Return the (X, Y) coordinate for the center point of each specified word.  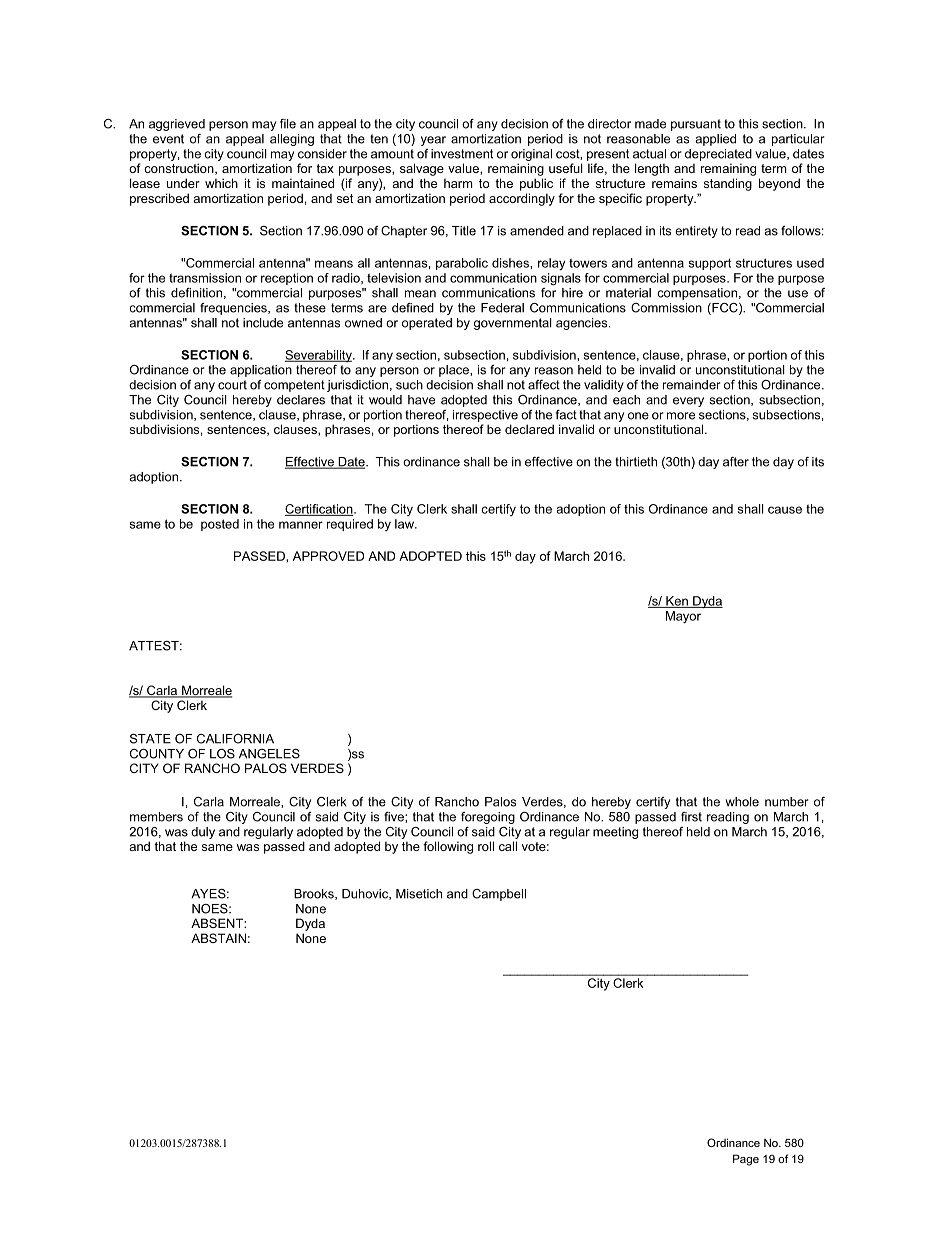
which (221, 183)
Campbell (499, 895)
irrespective (485, 416)
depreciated (718, 155)
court (232, 385)
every (688, 402)
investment (462, 154)
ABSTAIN (218, 938)
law (406, 524)
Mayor (683, 617)
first (691, 817)
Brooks (315, 894)
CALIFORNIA (235, 739)
